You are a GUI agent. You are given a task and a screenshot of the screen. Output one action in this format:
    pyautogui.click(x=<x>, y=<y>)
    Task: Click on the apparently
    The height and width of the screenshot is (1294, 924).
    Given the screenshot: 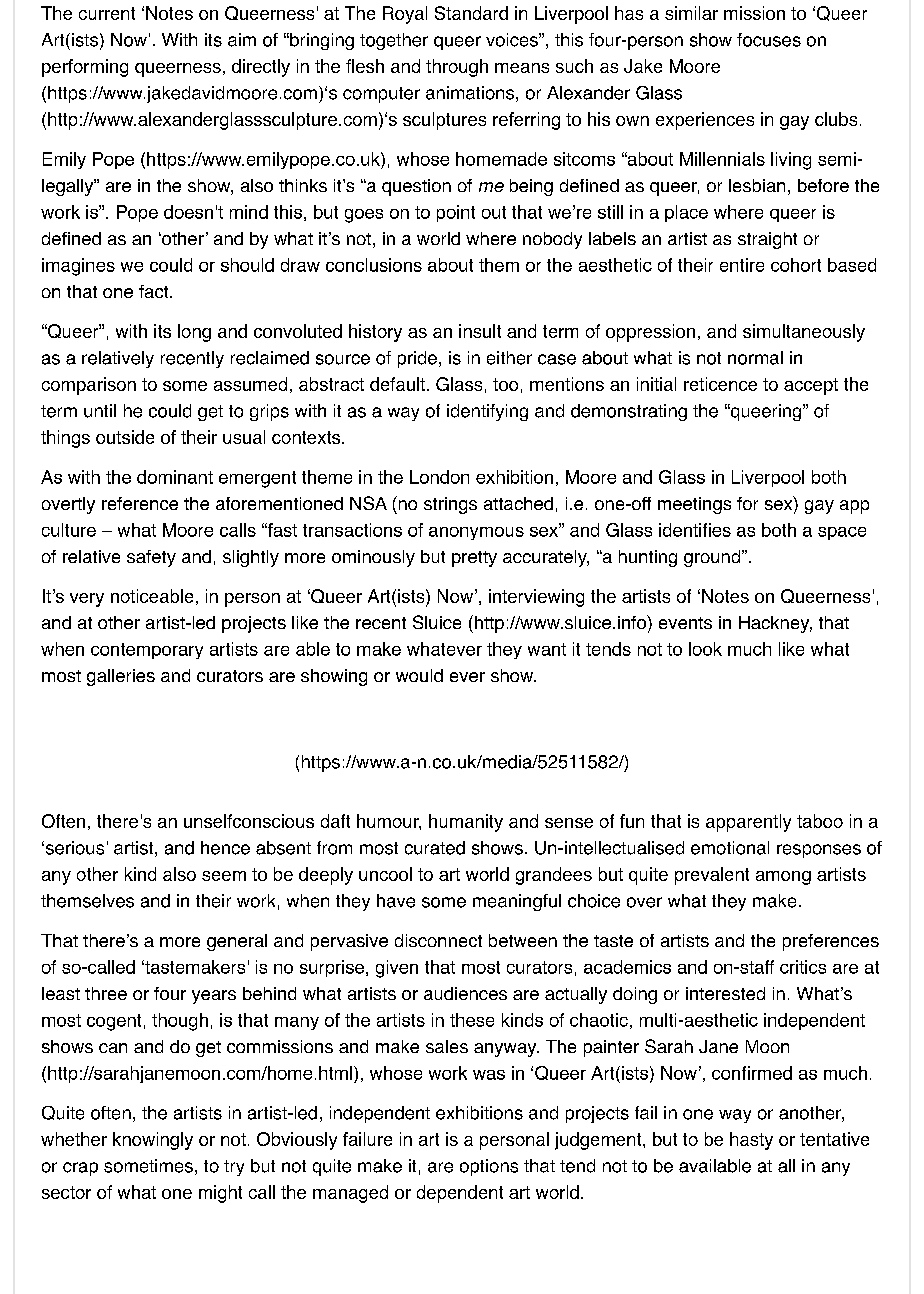 What is the action you would take?
    pyautogui.click(x=748, y=823)
